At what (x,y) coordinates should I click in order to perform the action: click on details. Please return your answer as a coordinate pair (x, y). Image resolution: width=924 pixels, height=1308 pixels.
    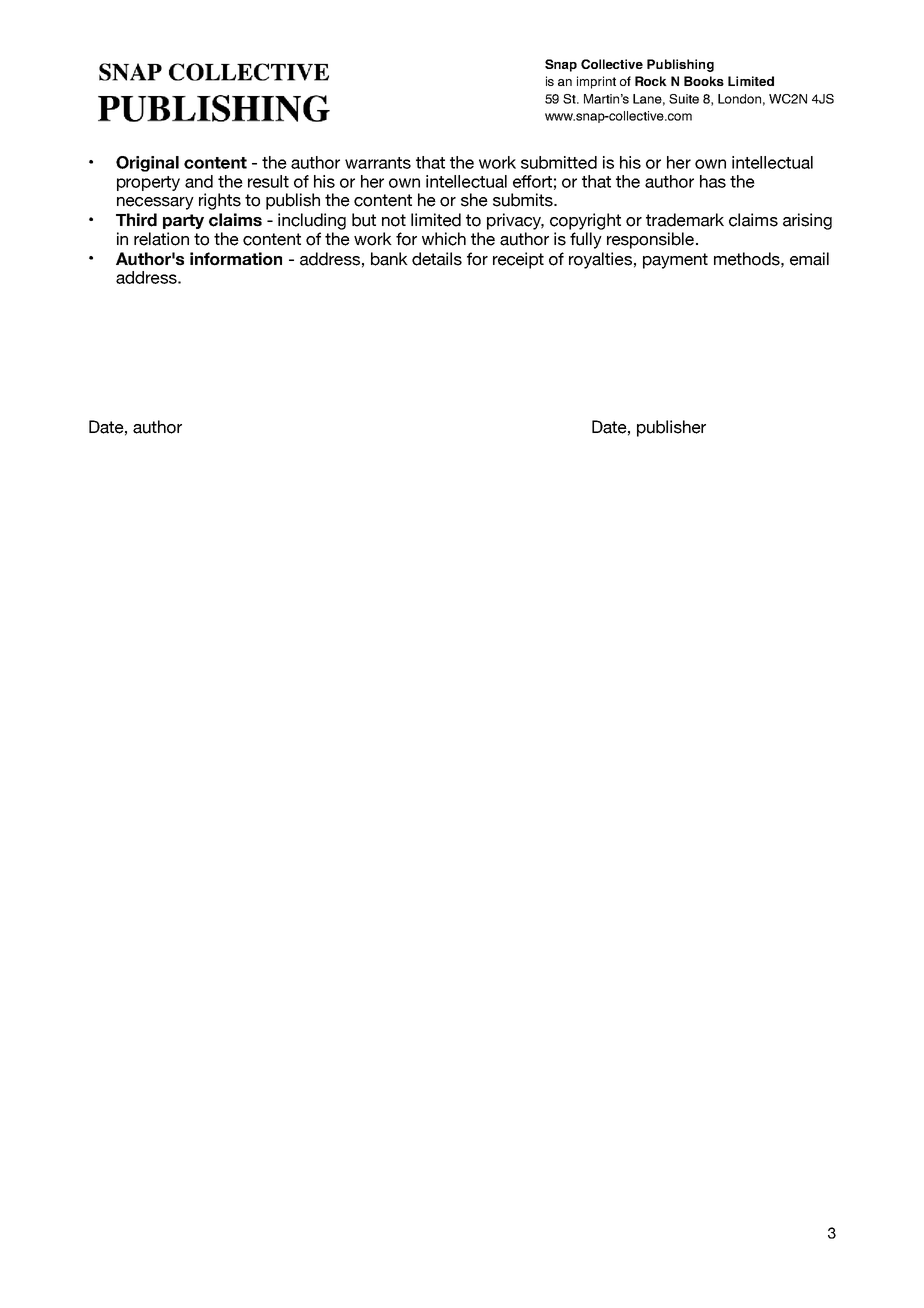
    Looking at the image, I should click on (437, 259).
